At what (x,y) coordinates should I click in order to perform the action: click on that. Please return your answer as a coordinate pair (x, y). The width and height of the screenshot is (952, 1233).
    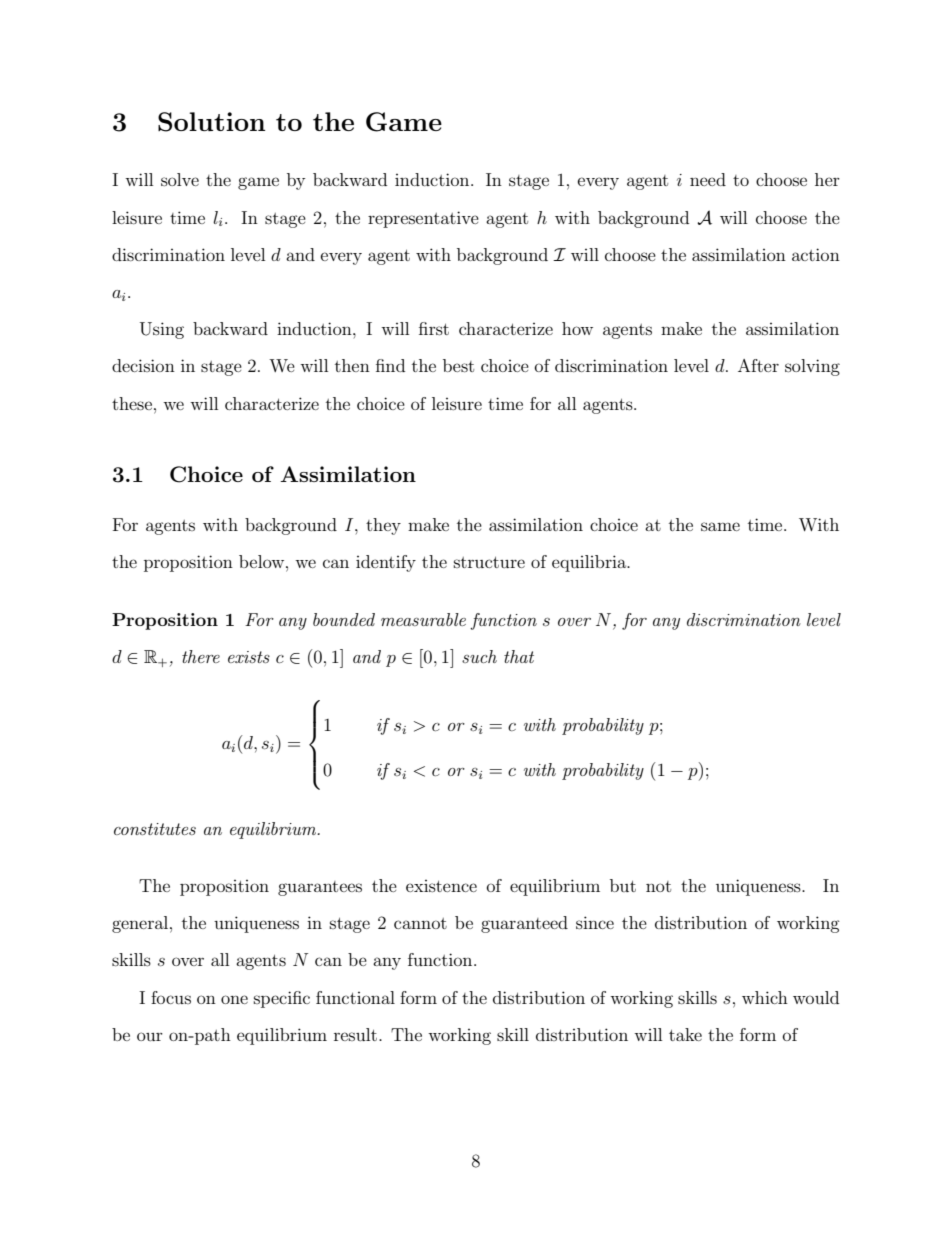
    Looking at the image, I should click on (519, 656).
